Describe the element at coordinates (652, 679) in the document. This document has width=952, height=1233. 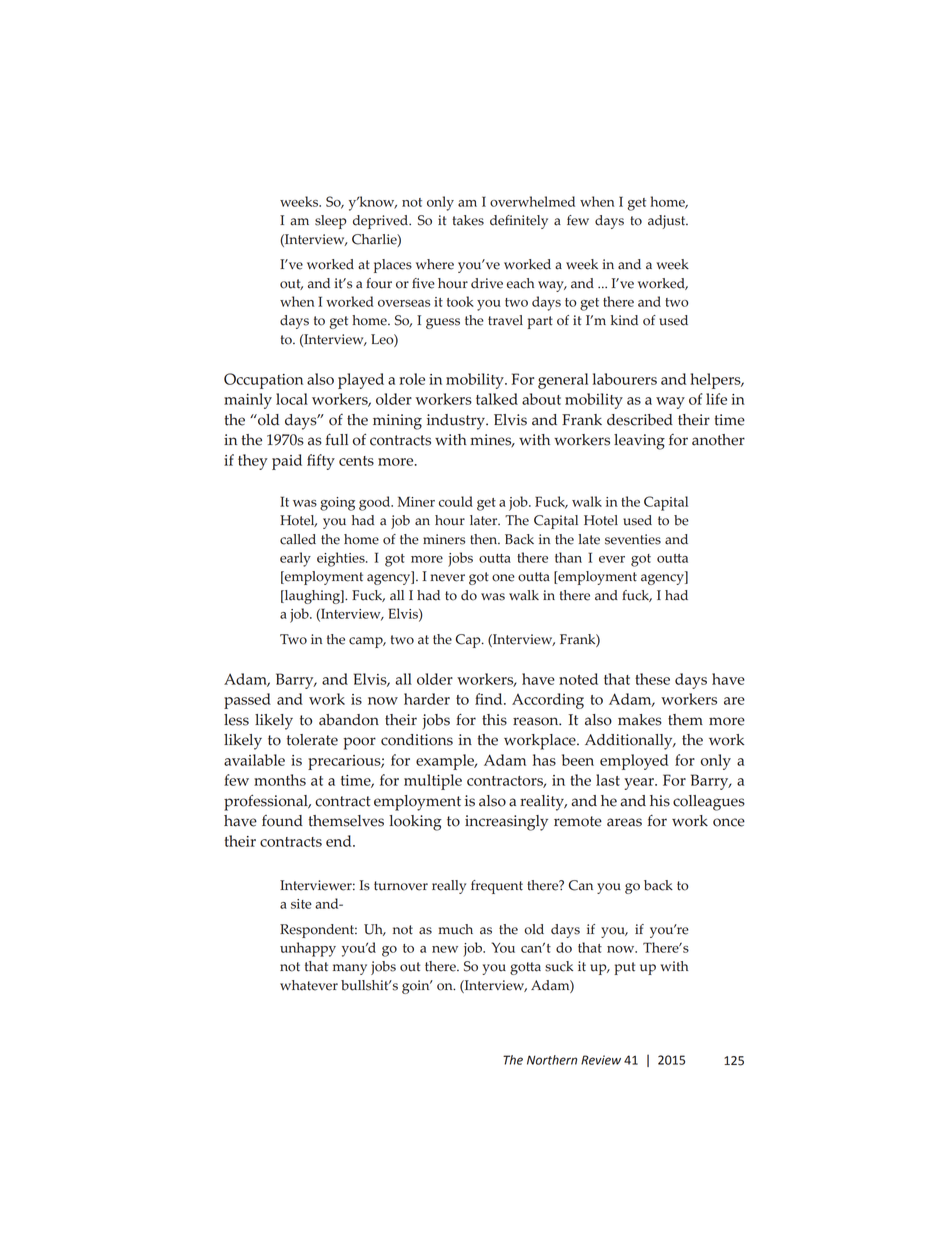
I see `these` at that location.
